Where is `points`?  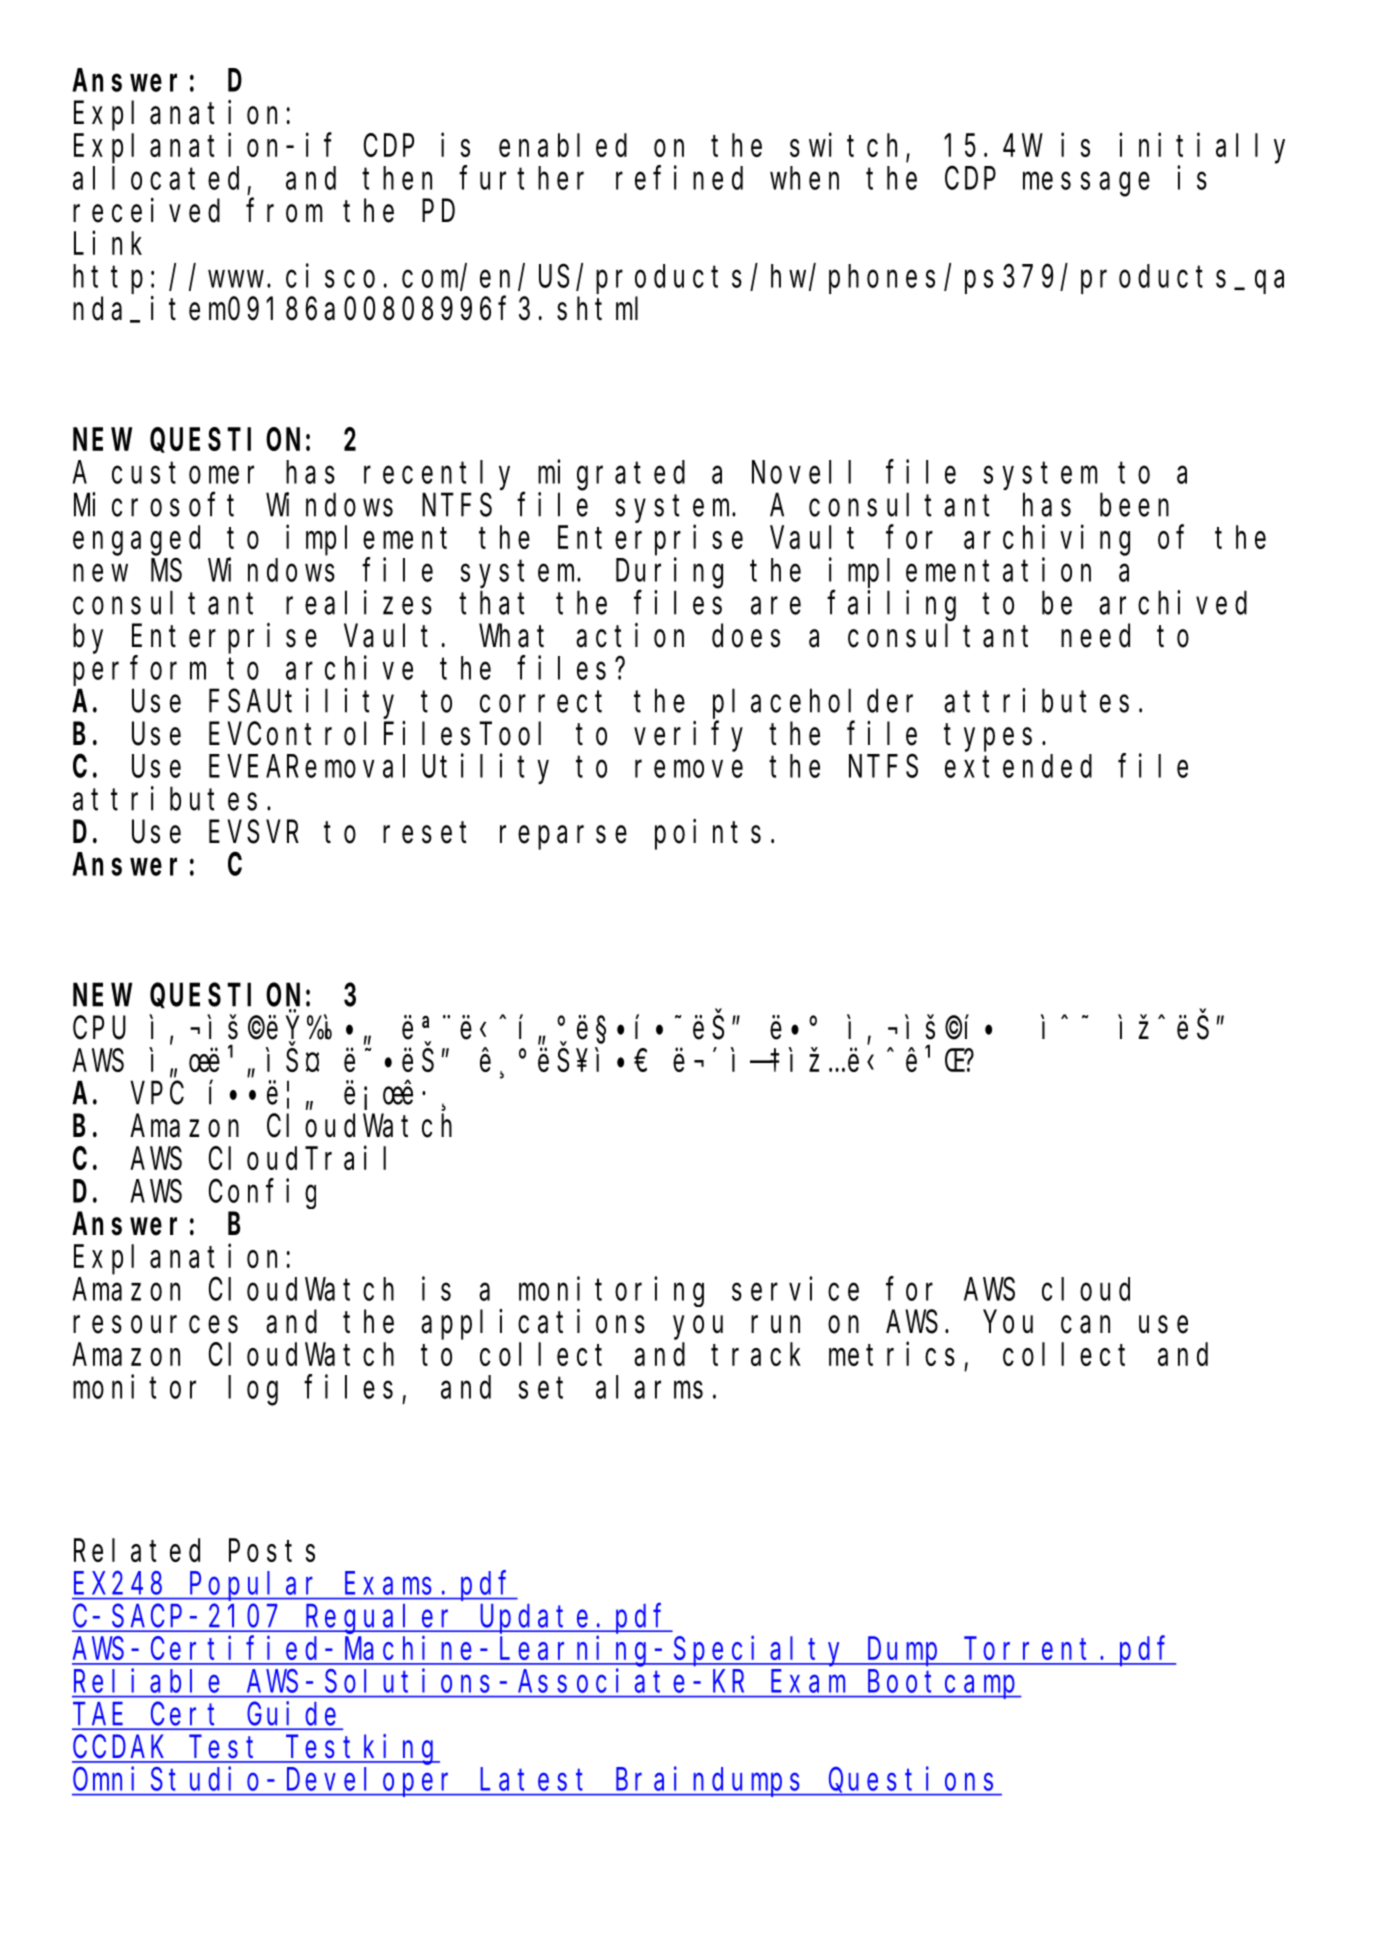
points is located at coordinates (708, 834).
